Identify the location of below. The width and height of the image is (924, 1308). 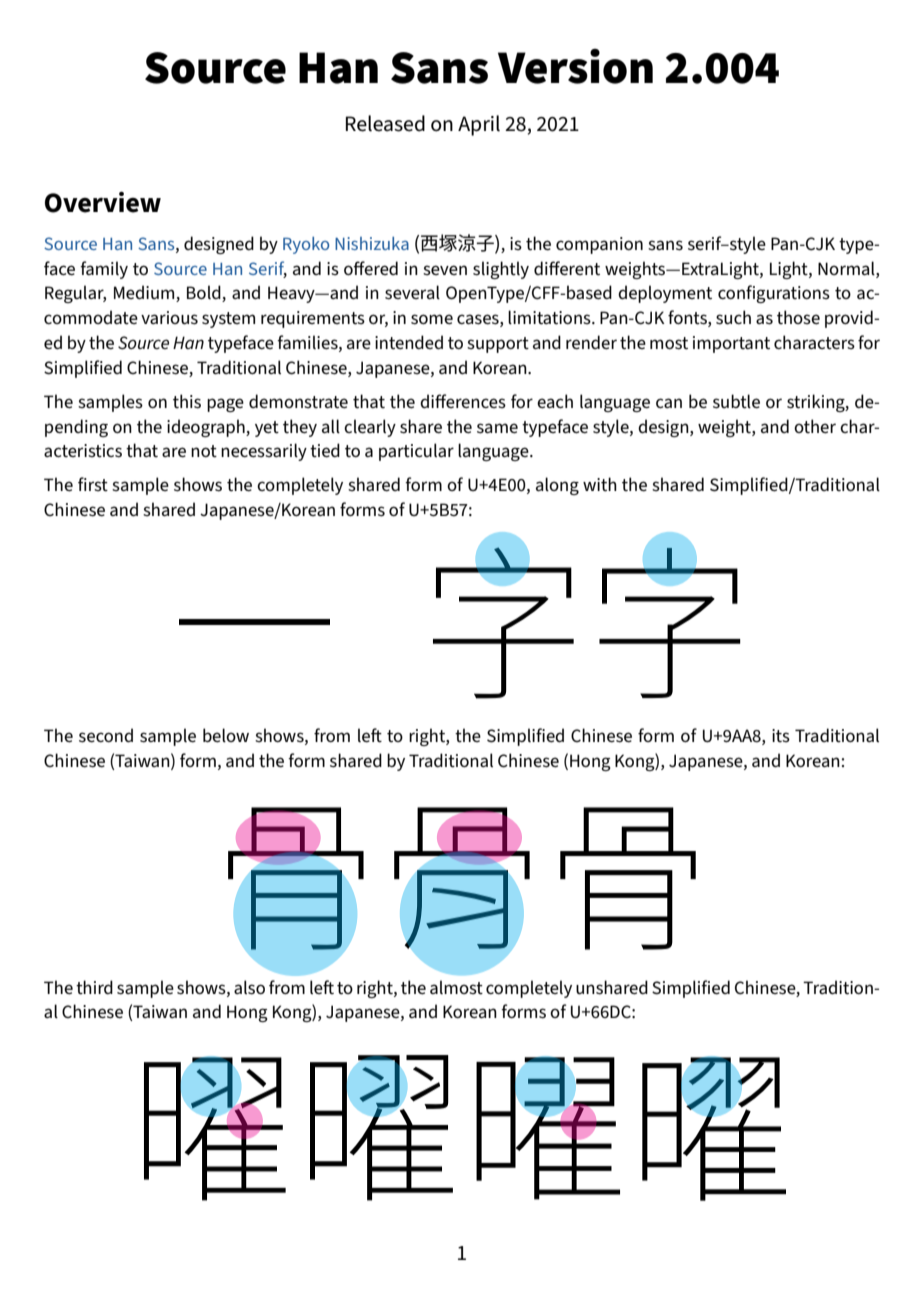
(226, 735).
